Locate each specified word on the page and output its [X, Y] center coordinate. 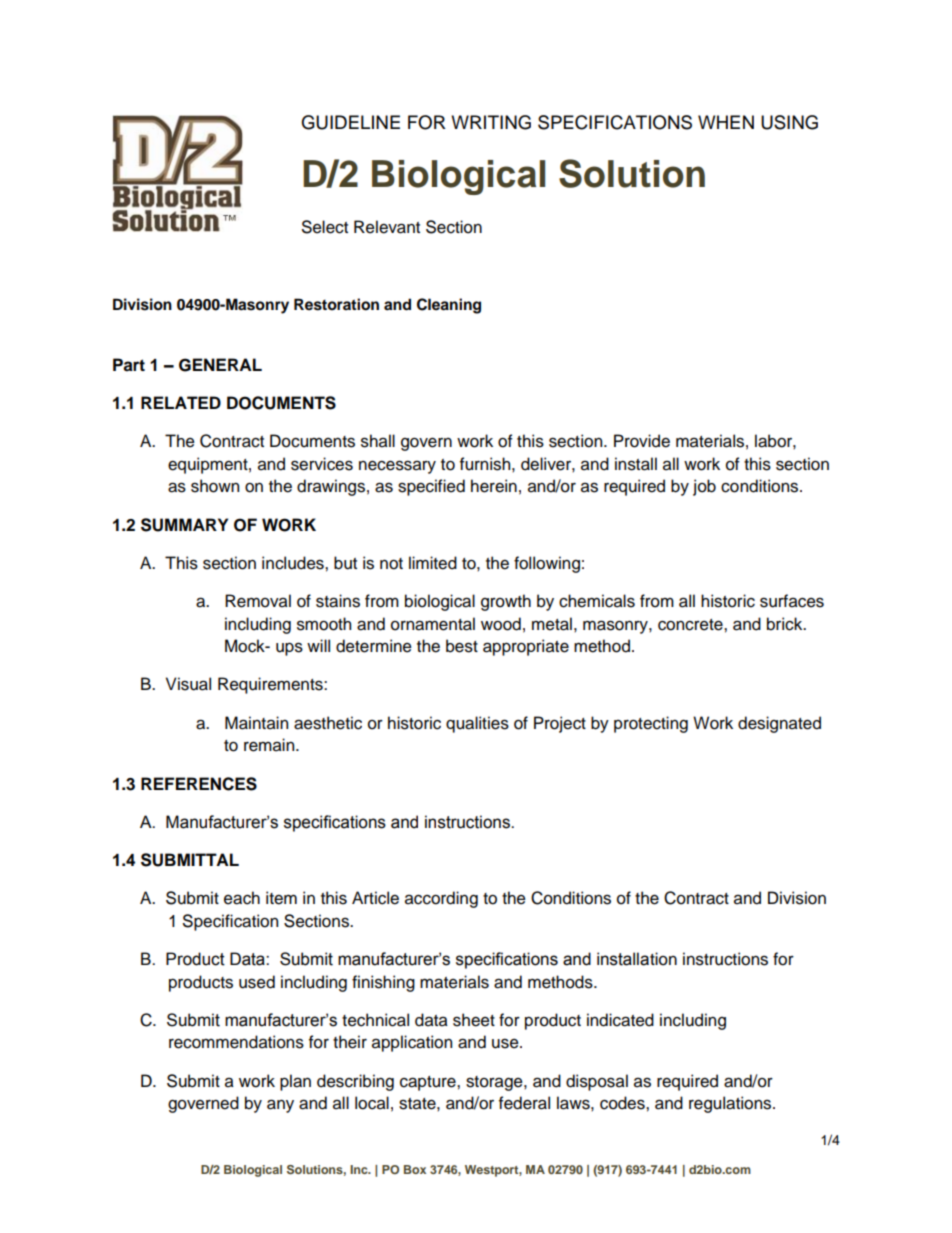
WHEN [726, 122]
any [280, 1106]
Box [415, 1169]
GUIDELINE [350, 122]
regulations [731, 1104]
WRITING [491, 122]
